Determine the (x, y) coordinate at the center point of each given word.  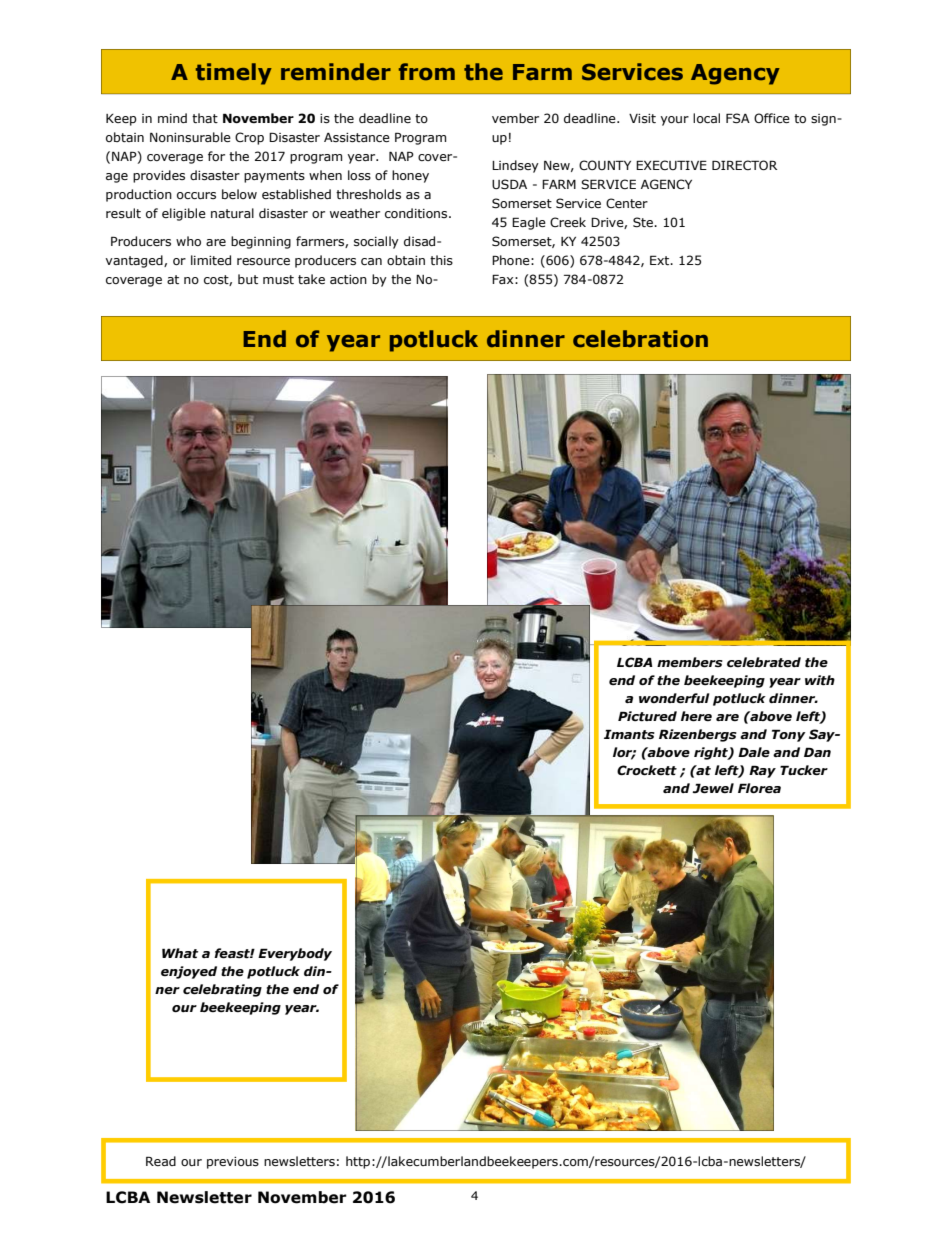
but (248, 279)
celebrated (764, 662)
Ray (762, 771)
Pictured (647, 716)
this (441, 260)
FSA (738, 118)
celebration (640, 339)
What (180, 953)
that (205, 118)
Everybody (295, 954)
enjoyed (189, 972)
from (427, 72)
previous (233, 1163)
